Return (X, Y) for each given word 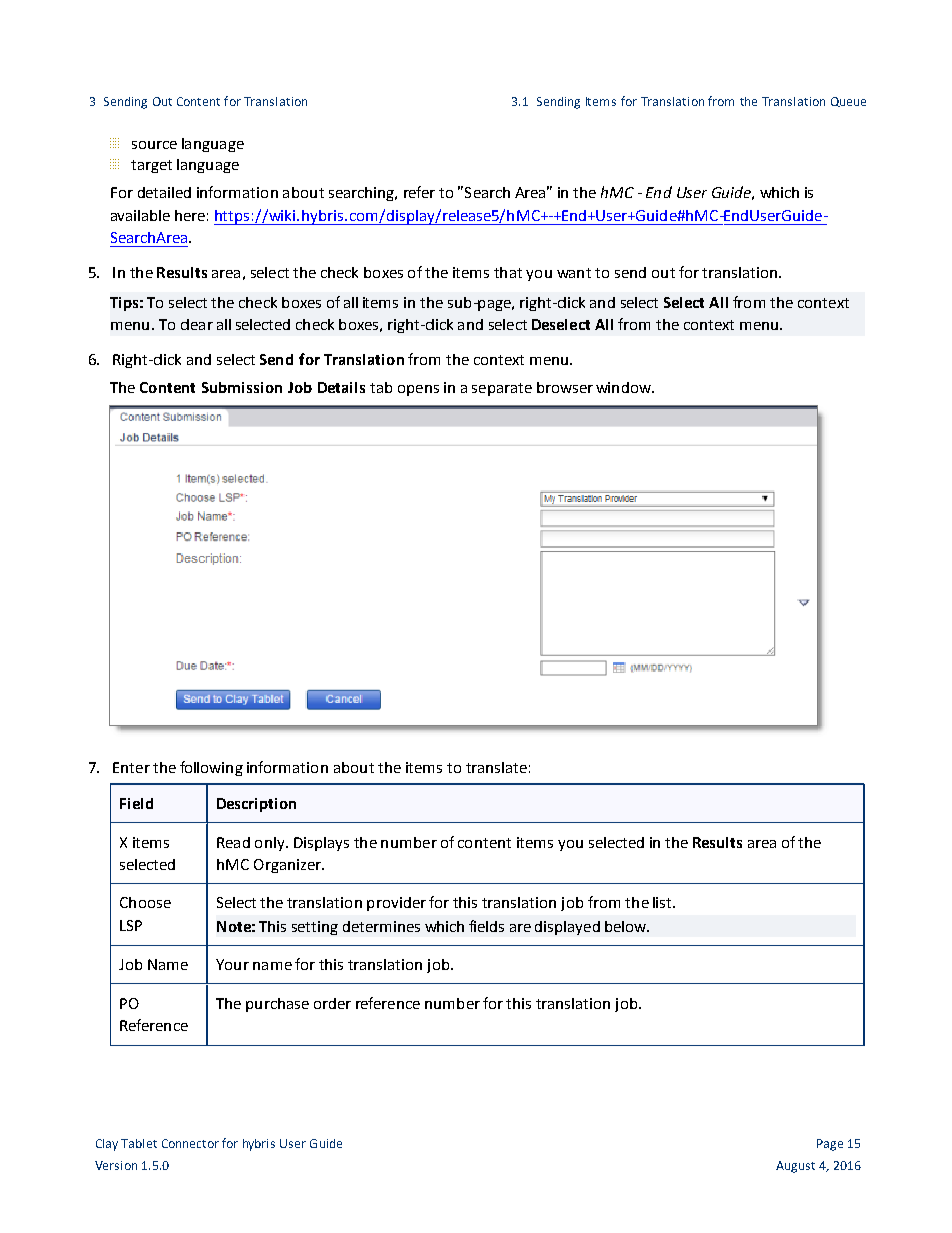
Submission (242, 387)
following (211, 768)
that (508, 272)
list (663, 902)
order (332, 1003)
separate (502, 389)
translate (496, 767)
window (625, 387)
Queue (848, 102)
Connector (190, 1143)
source (154, 145)
